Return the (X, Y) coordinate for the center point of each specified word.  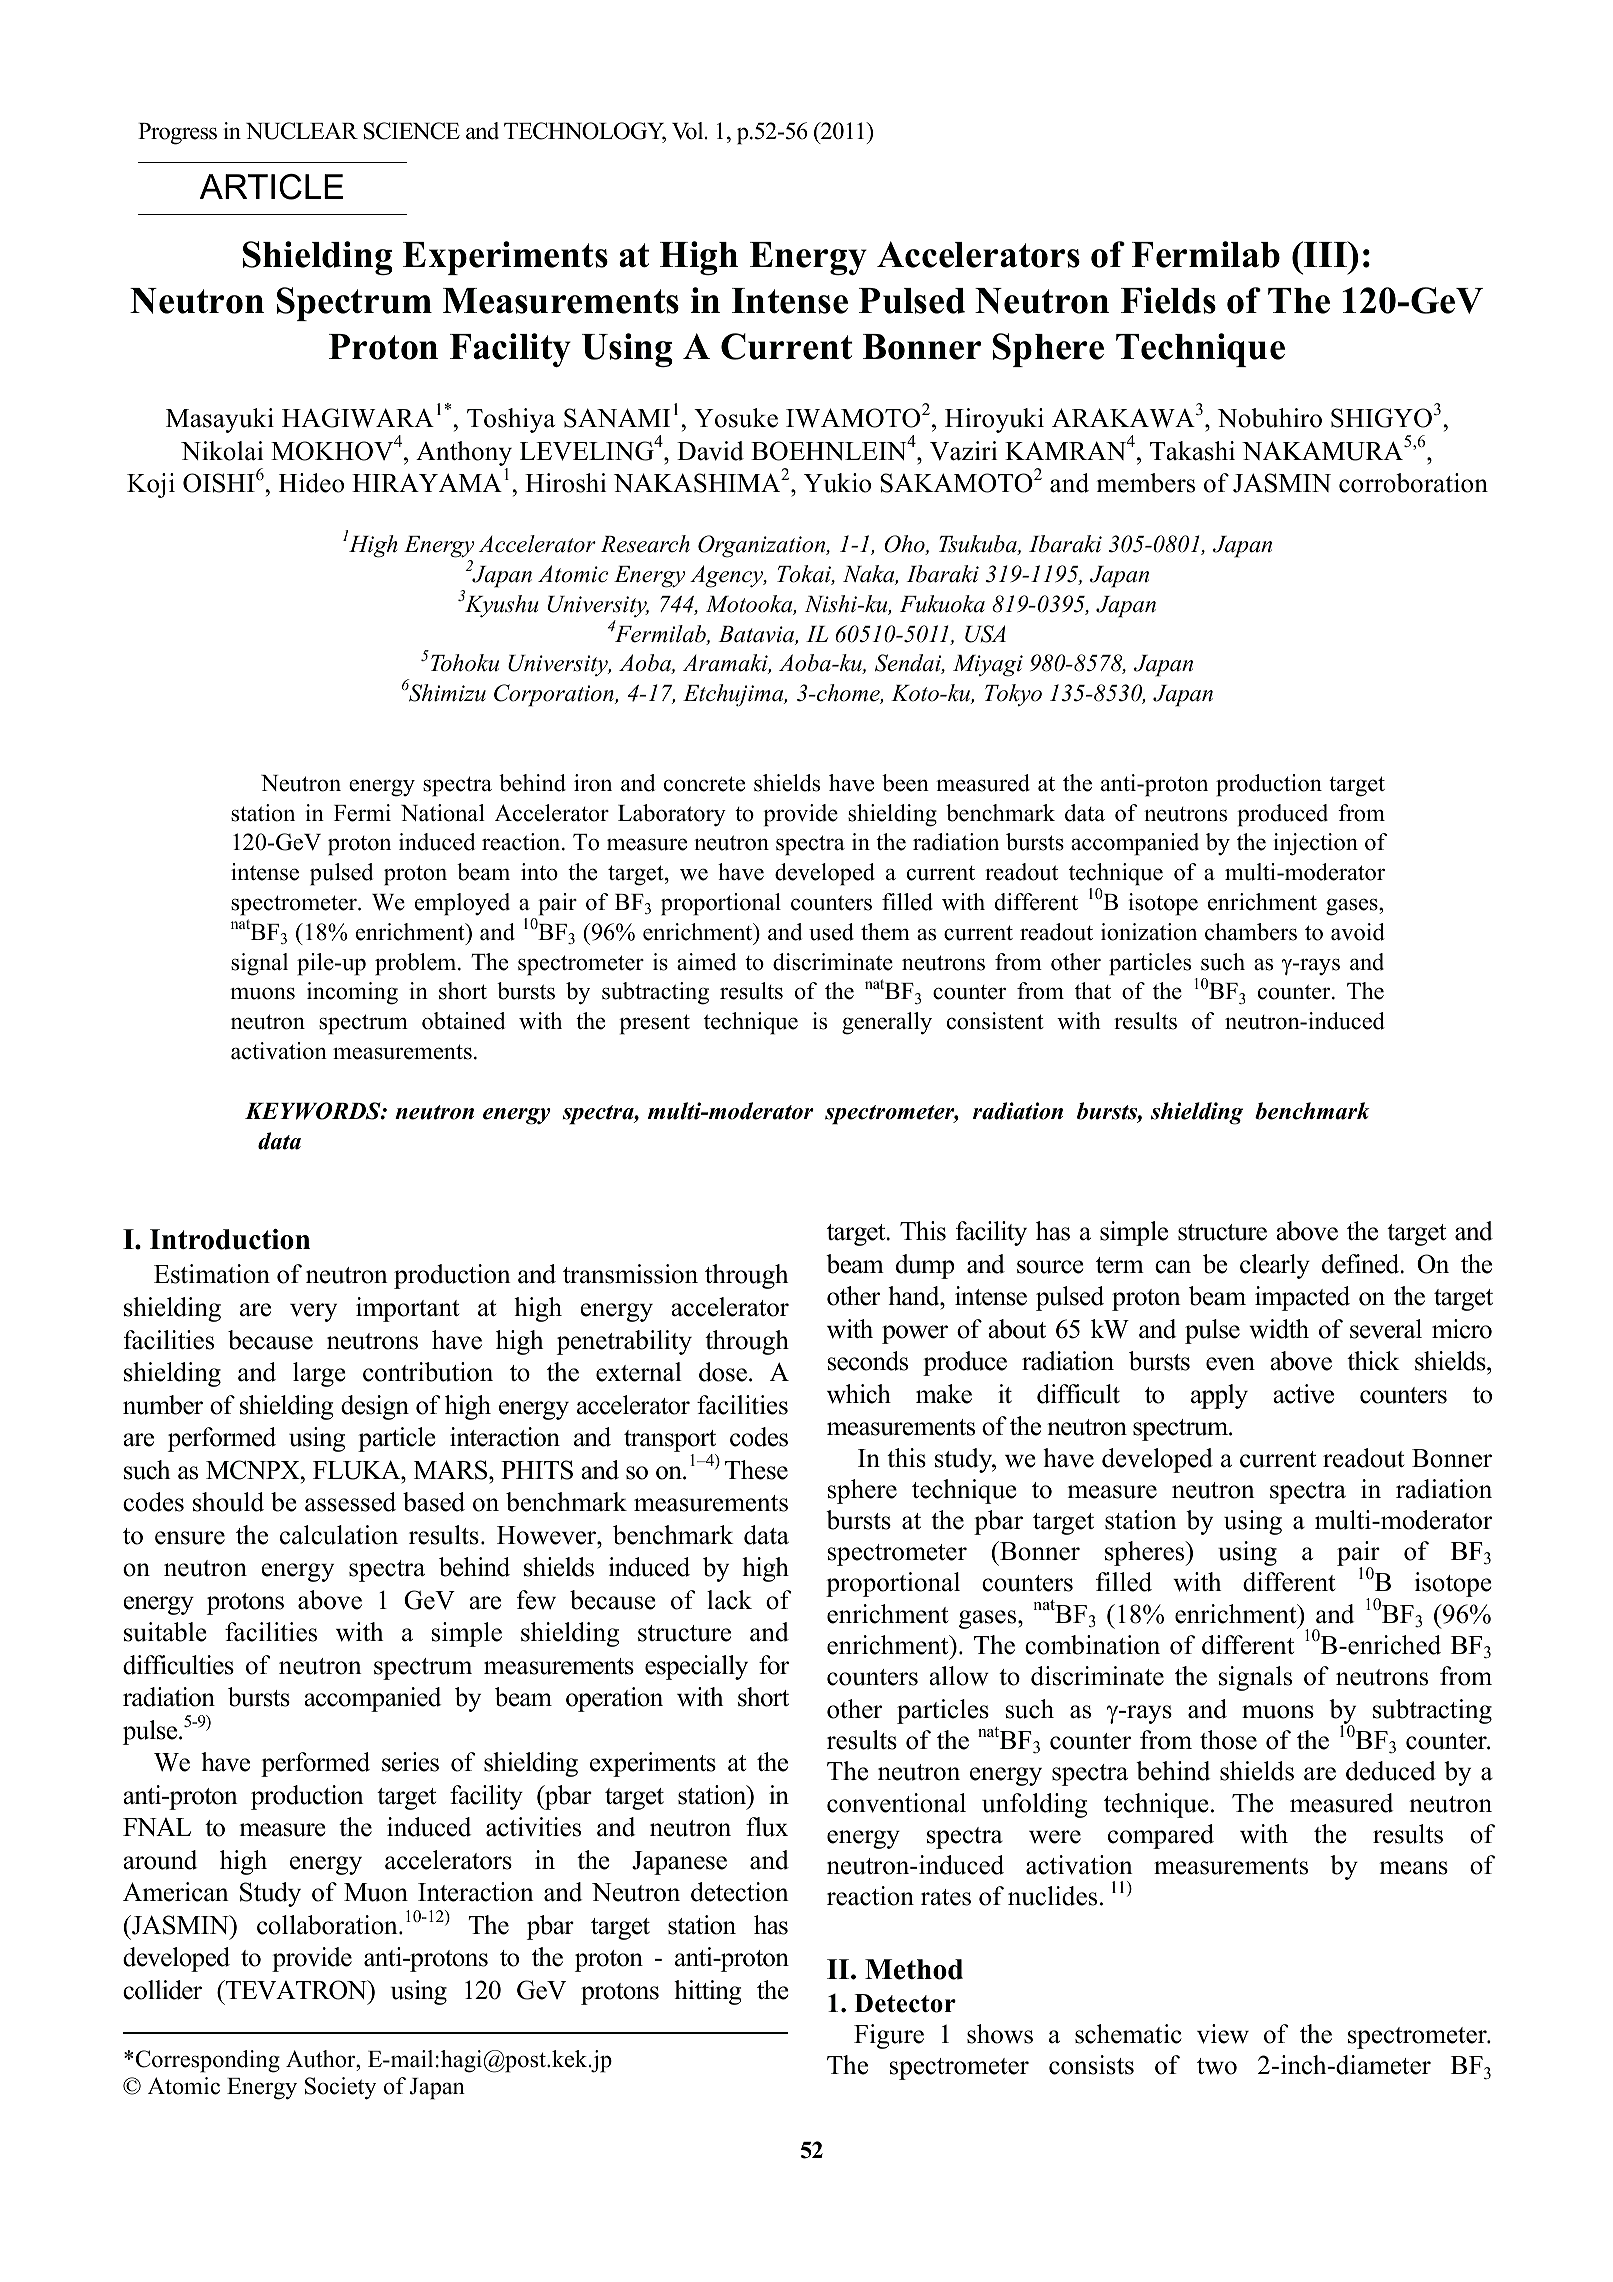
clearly (1275, 1266)
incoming (352, 993)
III (1325, 254)
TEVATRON (296, 1990)
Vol (689, 131)
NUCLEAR (302, 131)
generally (887, 1023)
